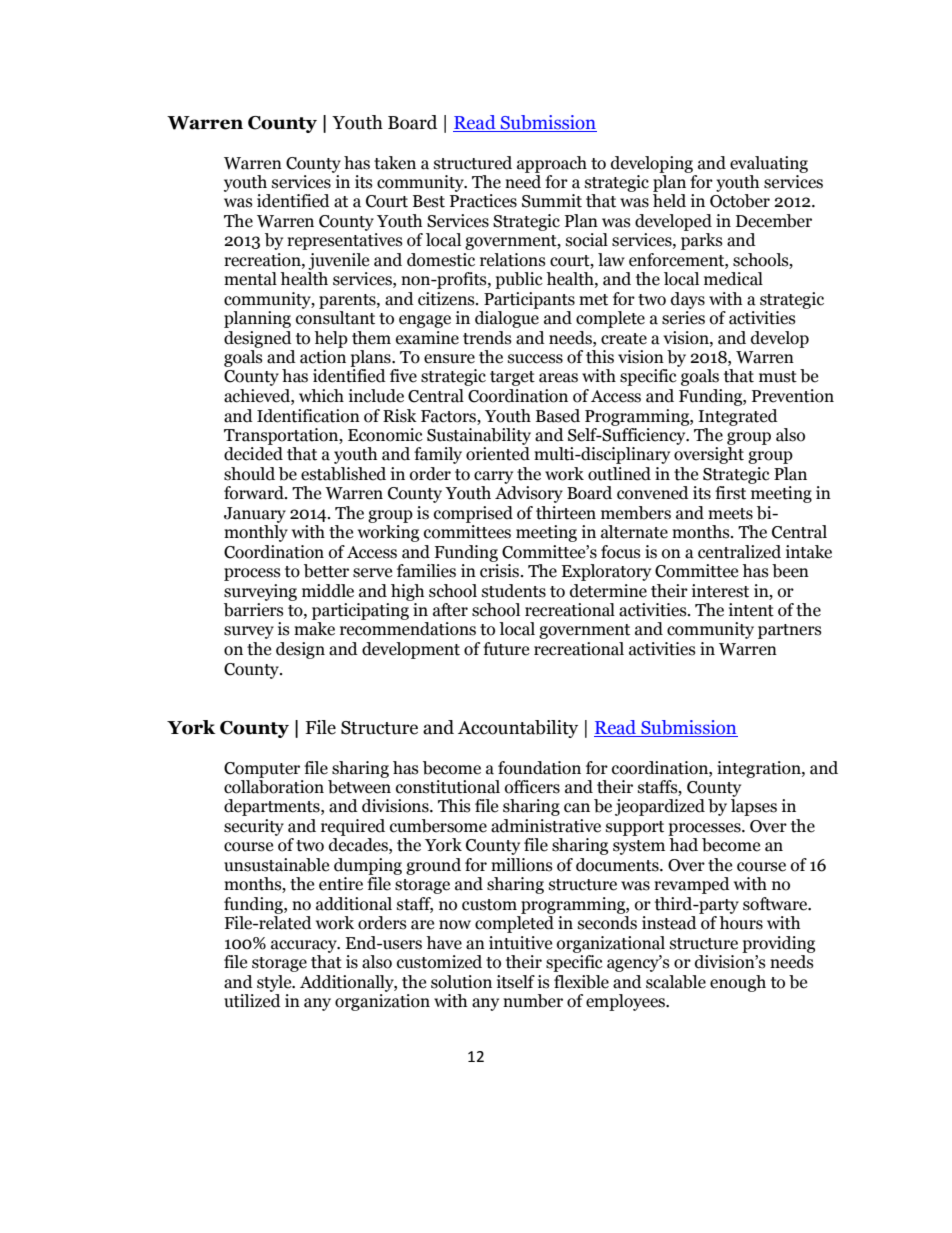  Describe the element at coordinates (552, 201) in the screenshot. I see `Summit` at that location.
